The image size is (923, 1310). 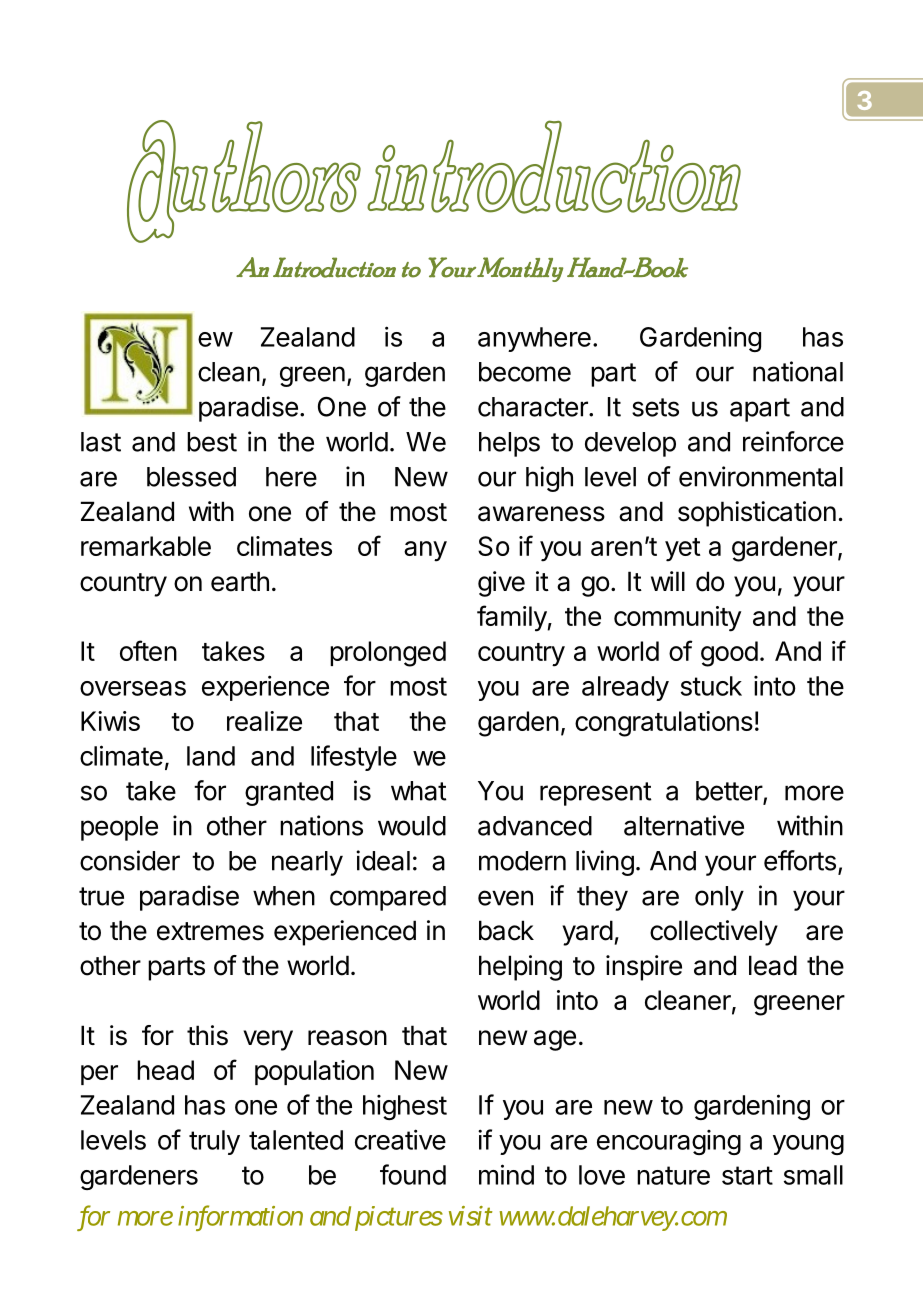 I want to click on information, so click(x=240, y=1218).
